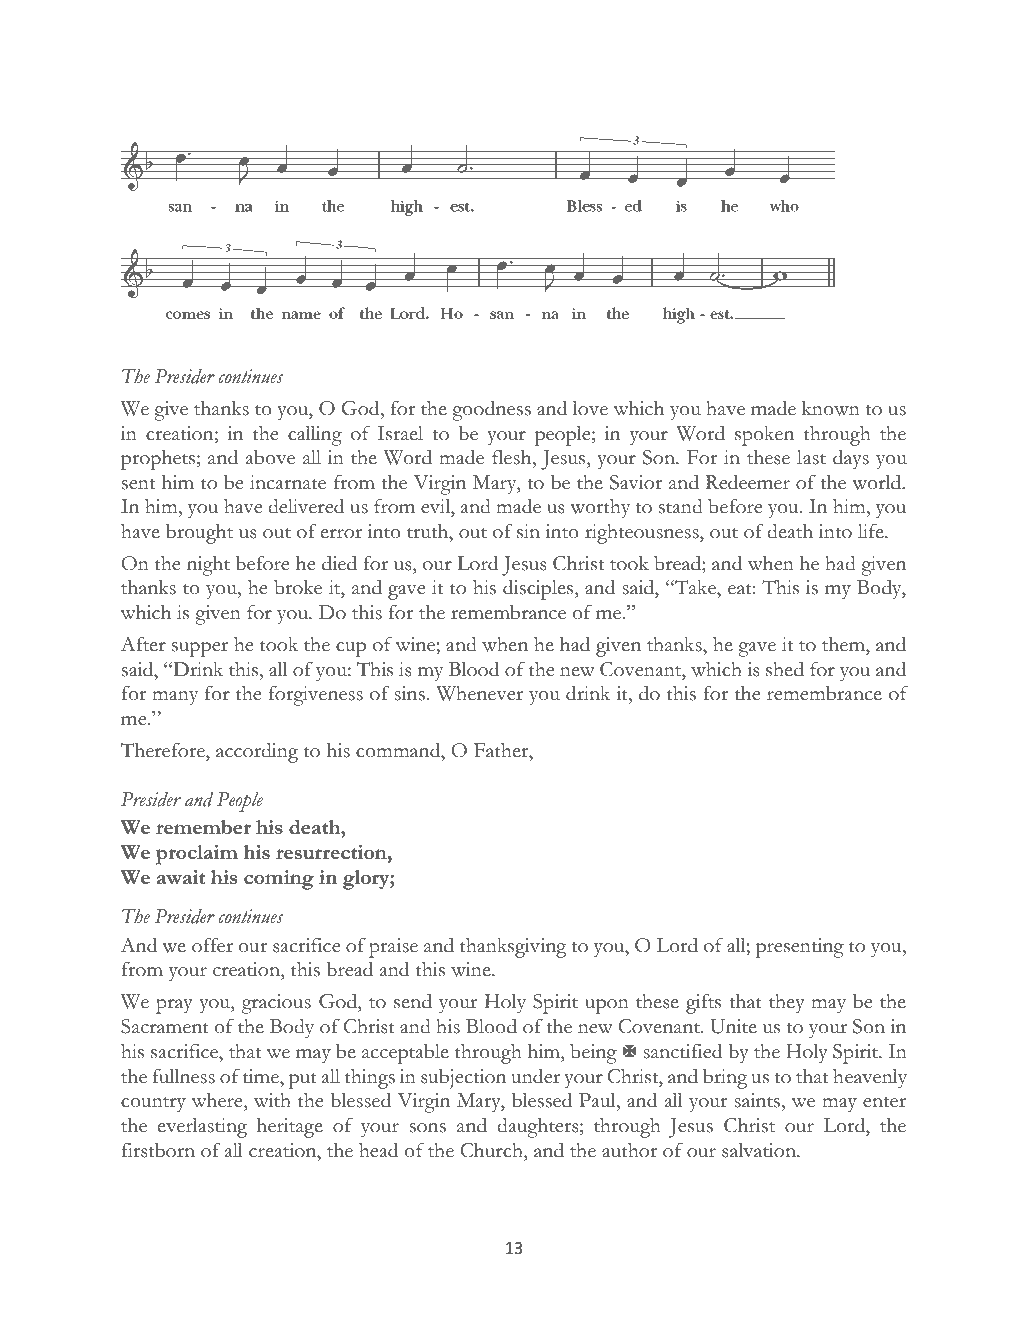 The height and width of the screenshot is (1330, 1028). What do you see at coordinates (270, 457) in the screenshot?
I see `above` at bounding box center [270, 457].
